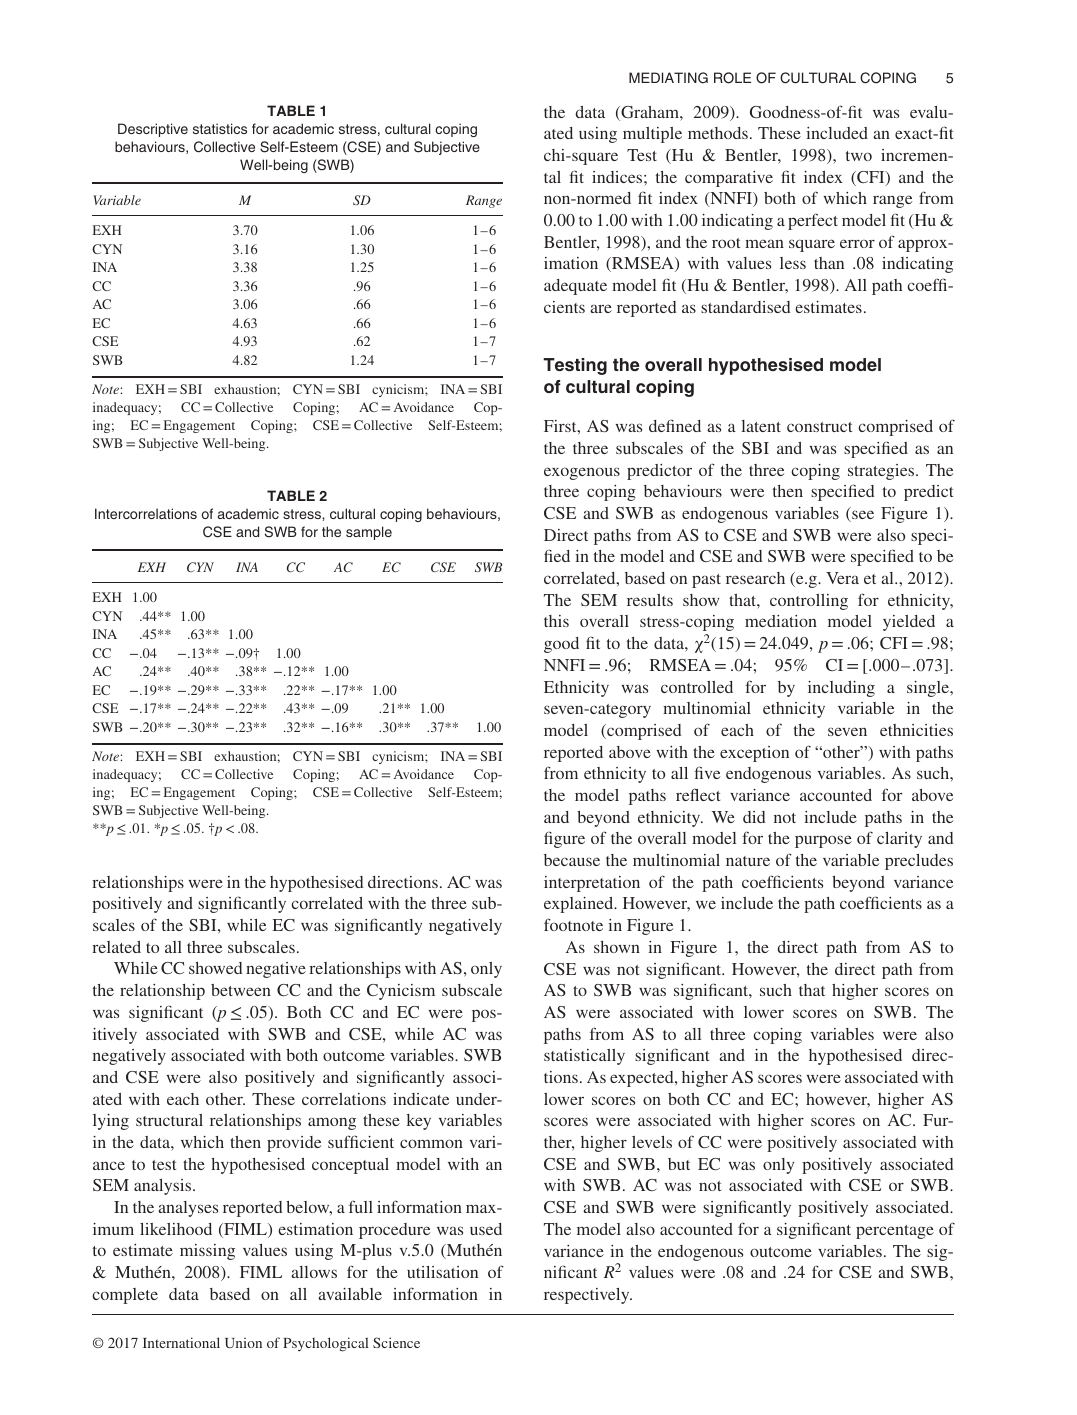 The image size is (1077, 1415). Describe the element at coordinates (859, 156) in the image. I see `two` at that location.
